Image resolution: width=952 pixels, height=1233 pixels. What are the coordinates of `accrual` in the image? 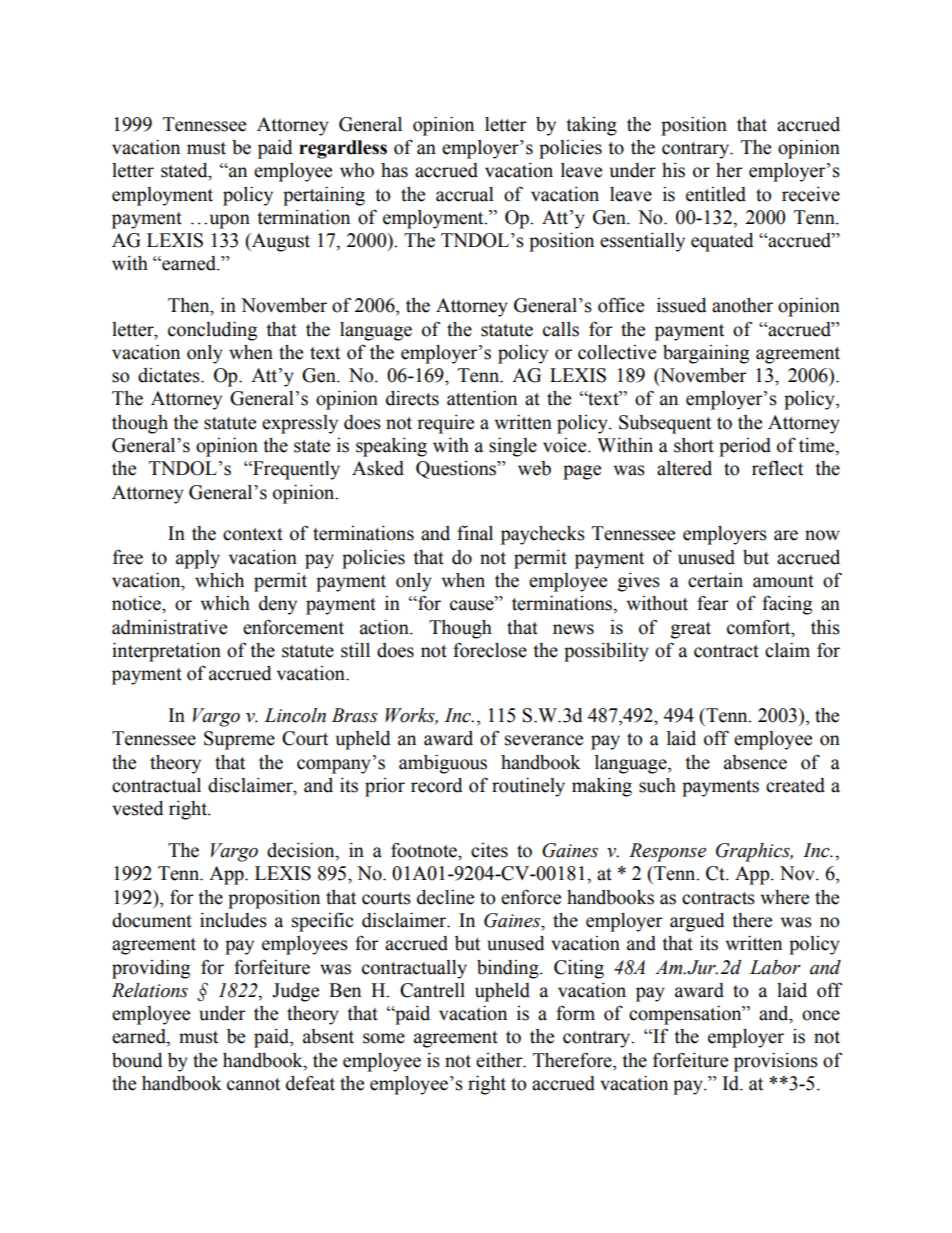 It's located at (465, 194).
